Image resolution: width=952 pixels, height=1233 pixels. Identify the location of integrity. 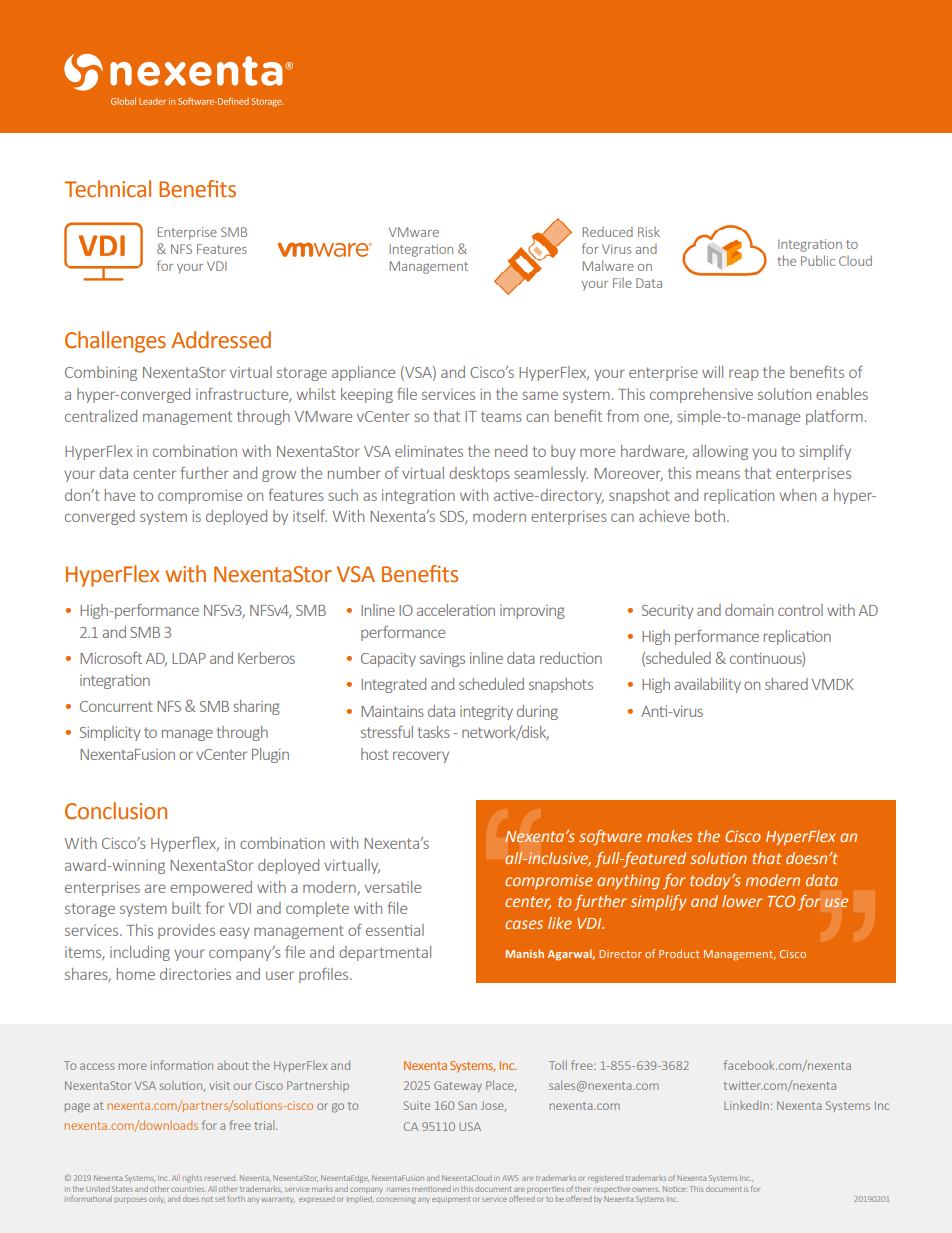
(486, 712).
